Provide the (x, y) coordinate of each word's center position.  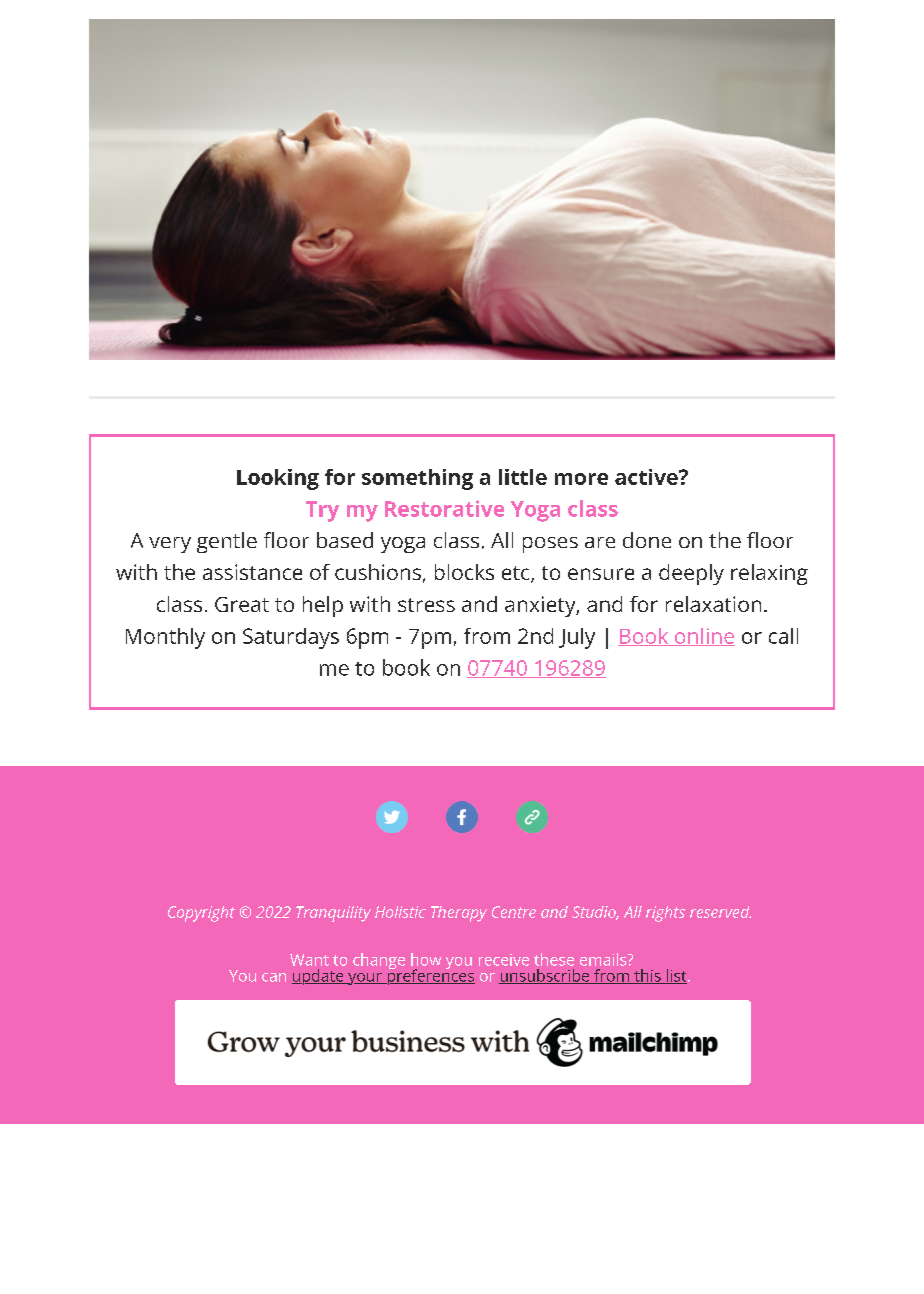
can (274, 977)
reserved (720, 912)
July (577, 638)
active (647, 477)
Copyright (201, 914)
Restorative (444, 508)
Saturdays (291, 638)
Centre (514, 912)
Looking (278, 479)
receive (504, 960)
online (704, 637)
